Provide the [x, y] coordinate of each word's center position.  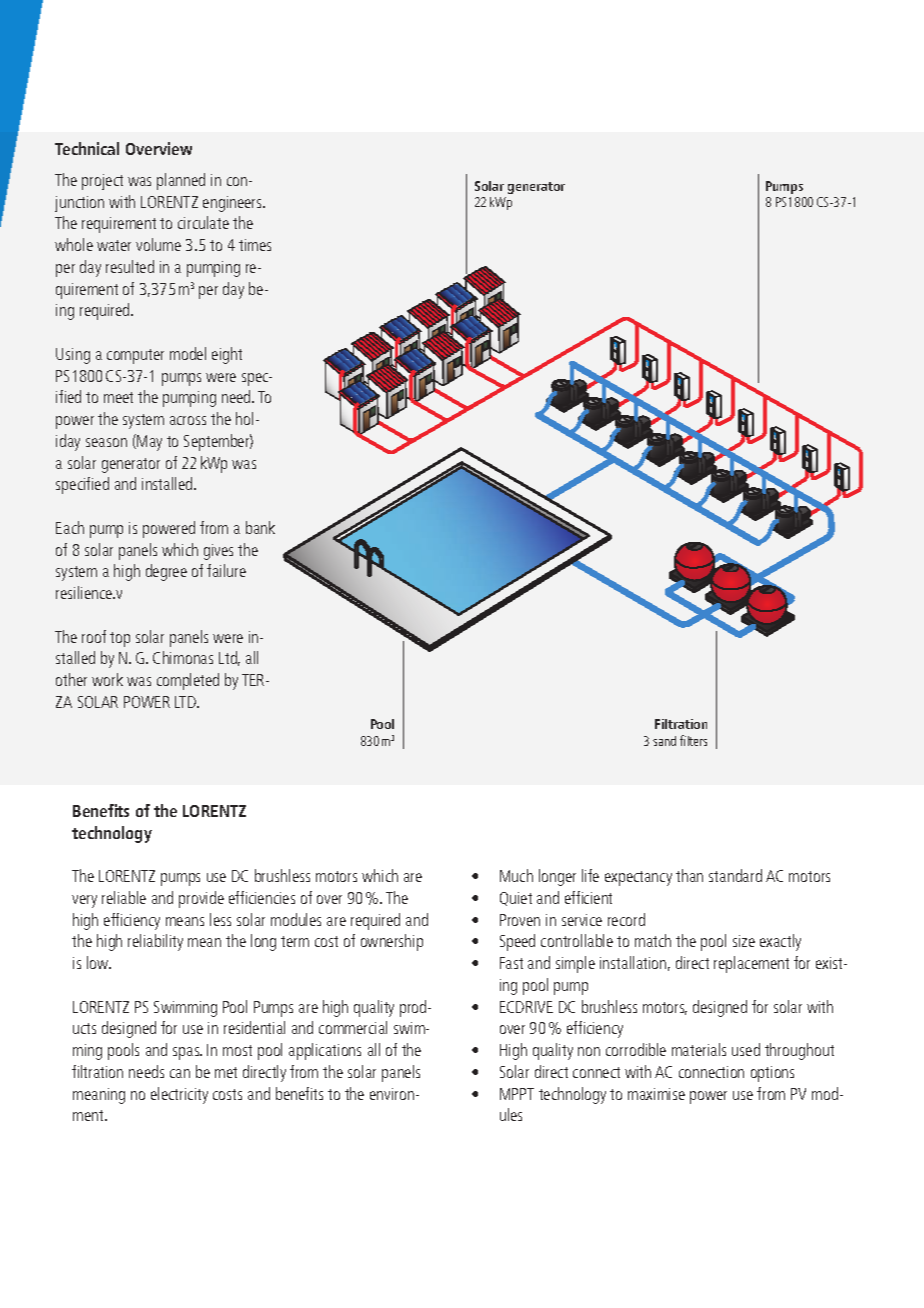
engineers [234, 204]
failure [226, 570]
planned [181, 181]
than [689, 875]
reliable [124, 897]
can [180, 1073]
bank [260, 527]
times [255, 245]
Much [516, 875]
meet [118, 397]
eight [227, 355]
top [120, 639]
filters [693, 740]
